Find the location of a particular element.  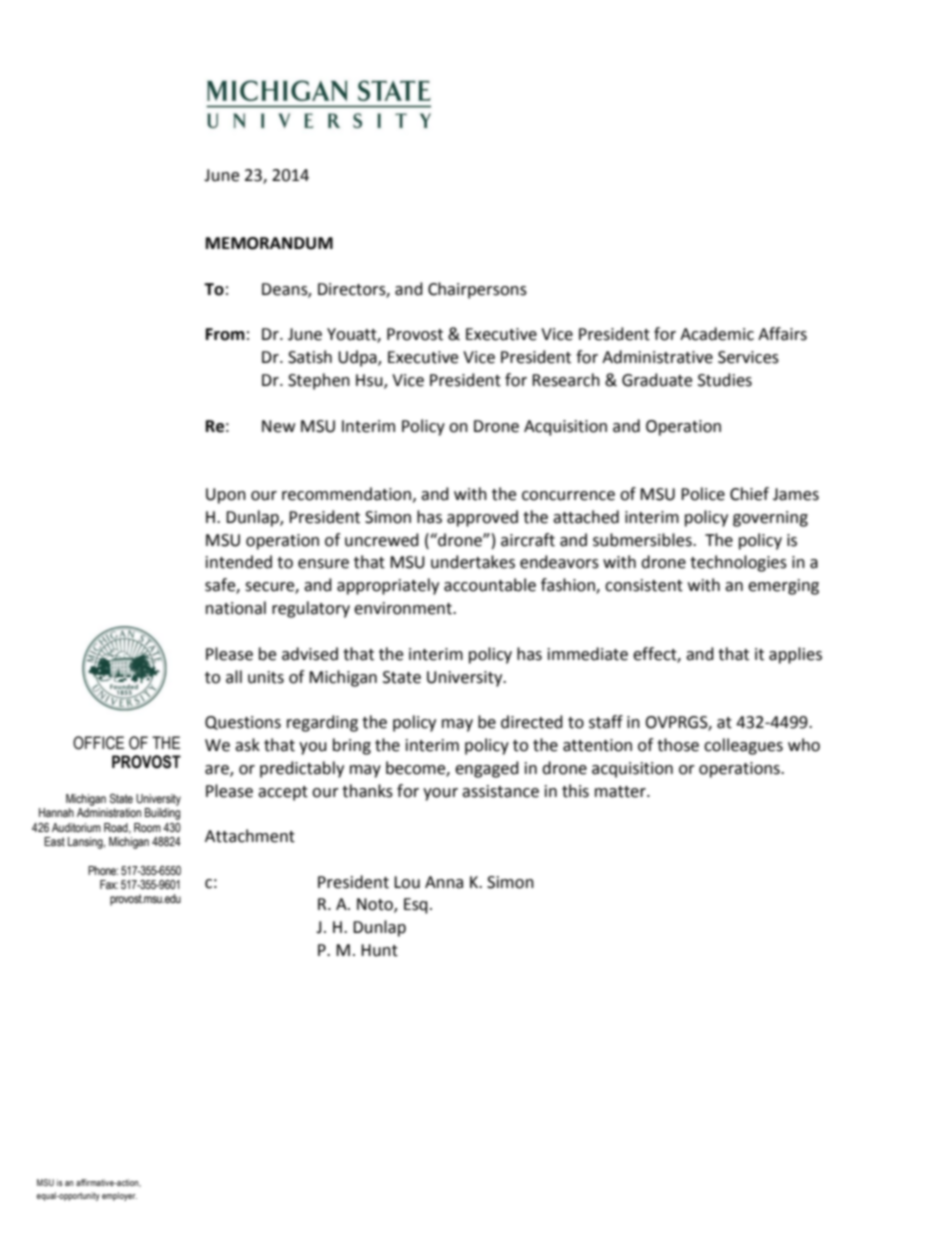

Chairpersons is located at coordinates (477, 290).
